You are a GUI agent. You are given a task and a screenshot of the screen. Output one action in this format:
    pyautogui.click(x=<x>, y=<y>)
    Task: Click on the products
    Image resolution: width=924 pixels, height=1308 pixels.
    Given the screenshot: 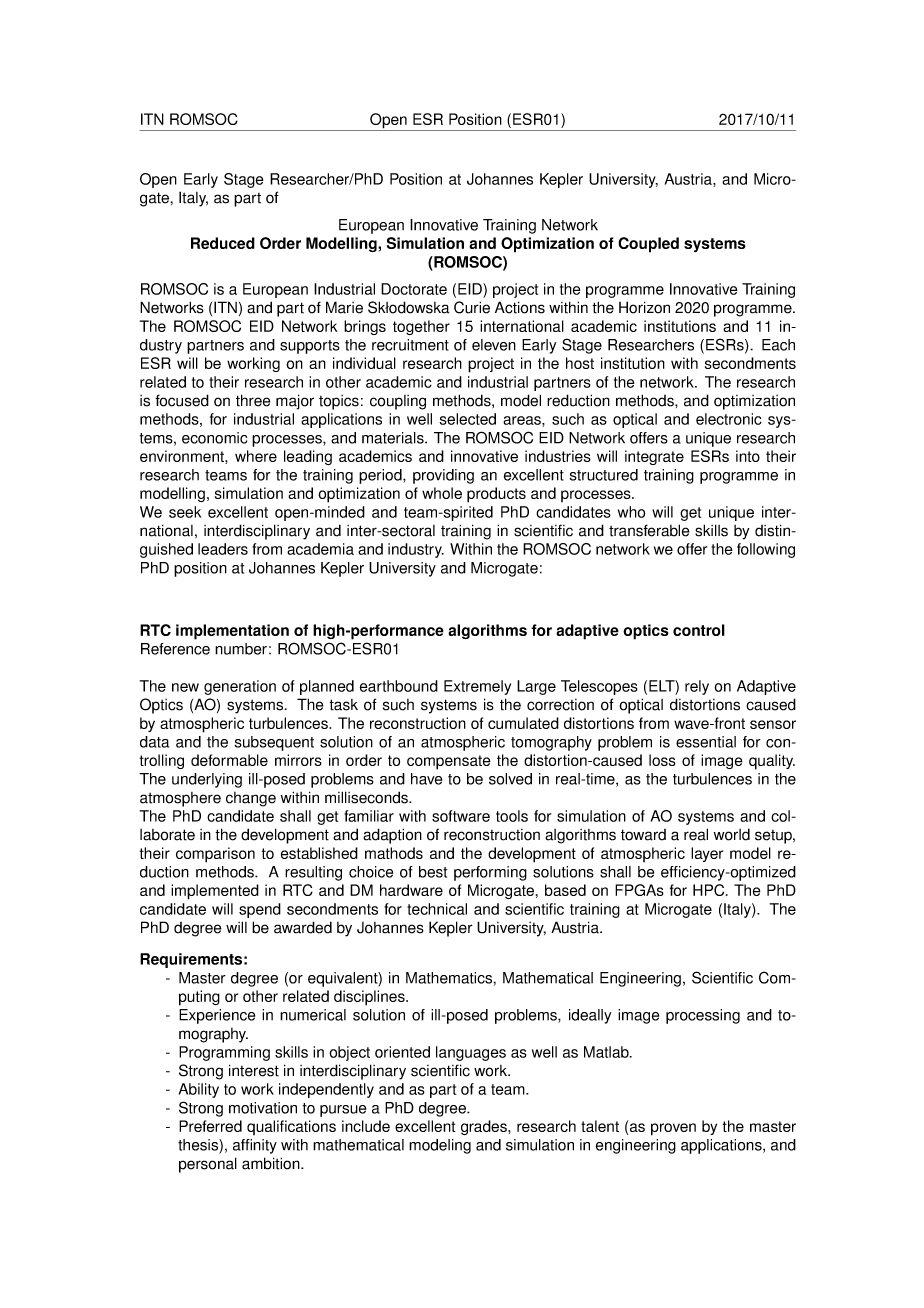 What is the action you would take?
    pyautogui.click(x=496, y=495)
